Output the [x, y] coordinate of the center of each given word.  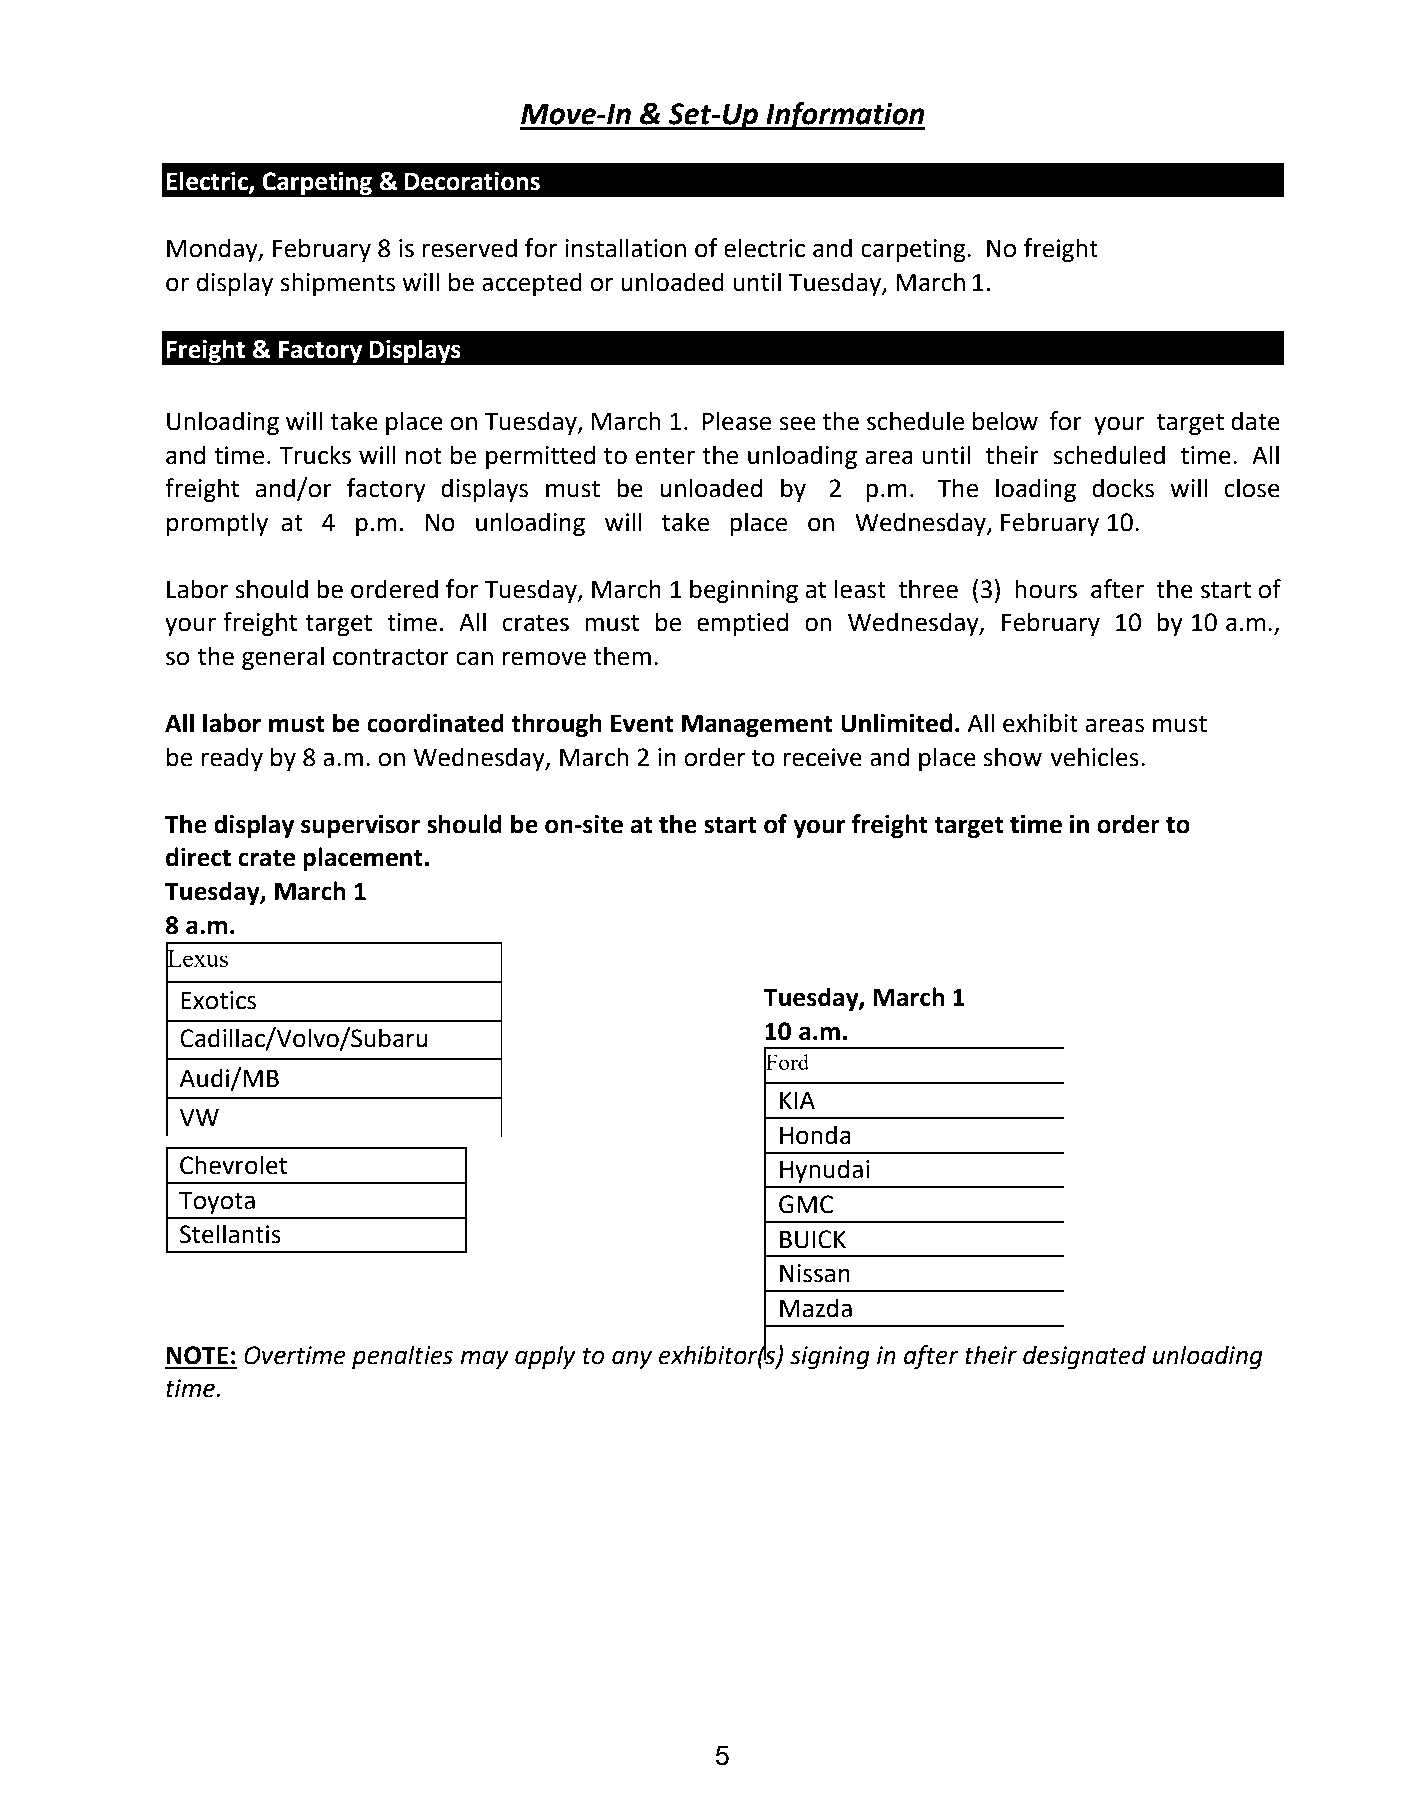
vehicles [1094, 757]
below [1005, 421]
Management [757, 725]
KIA [797, 1100]
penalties [402, 1357]
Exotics [218, 1000]
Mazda [816, 1308]
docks [1123, 488]
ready [232, 759]
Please [737, 421]
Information [844, 116]
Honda [815, 1135]
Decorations [472, 181]
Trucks [315, 455]
